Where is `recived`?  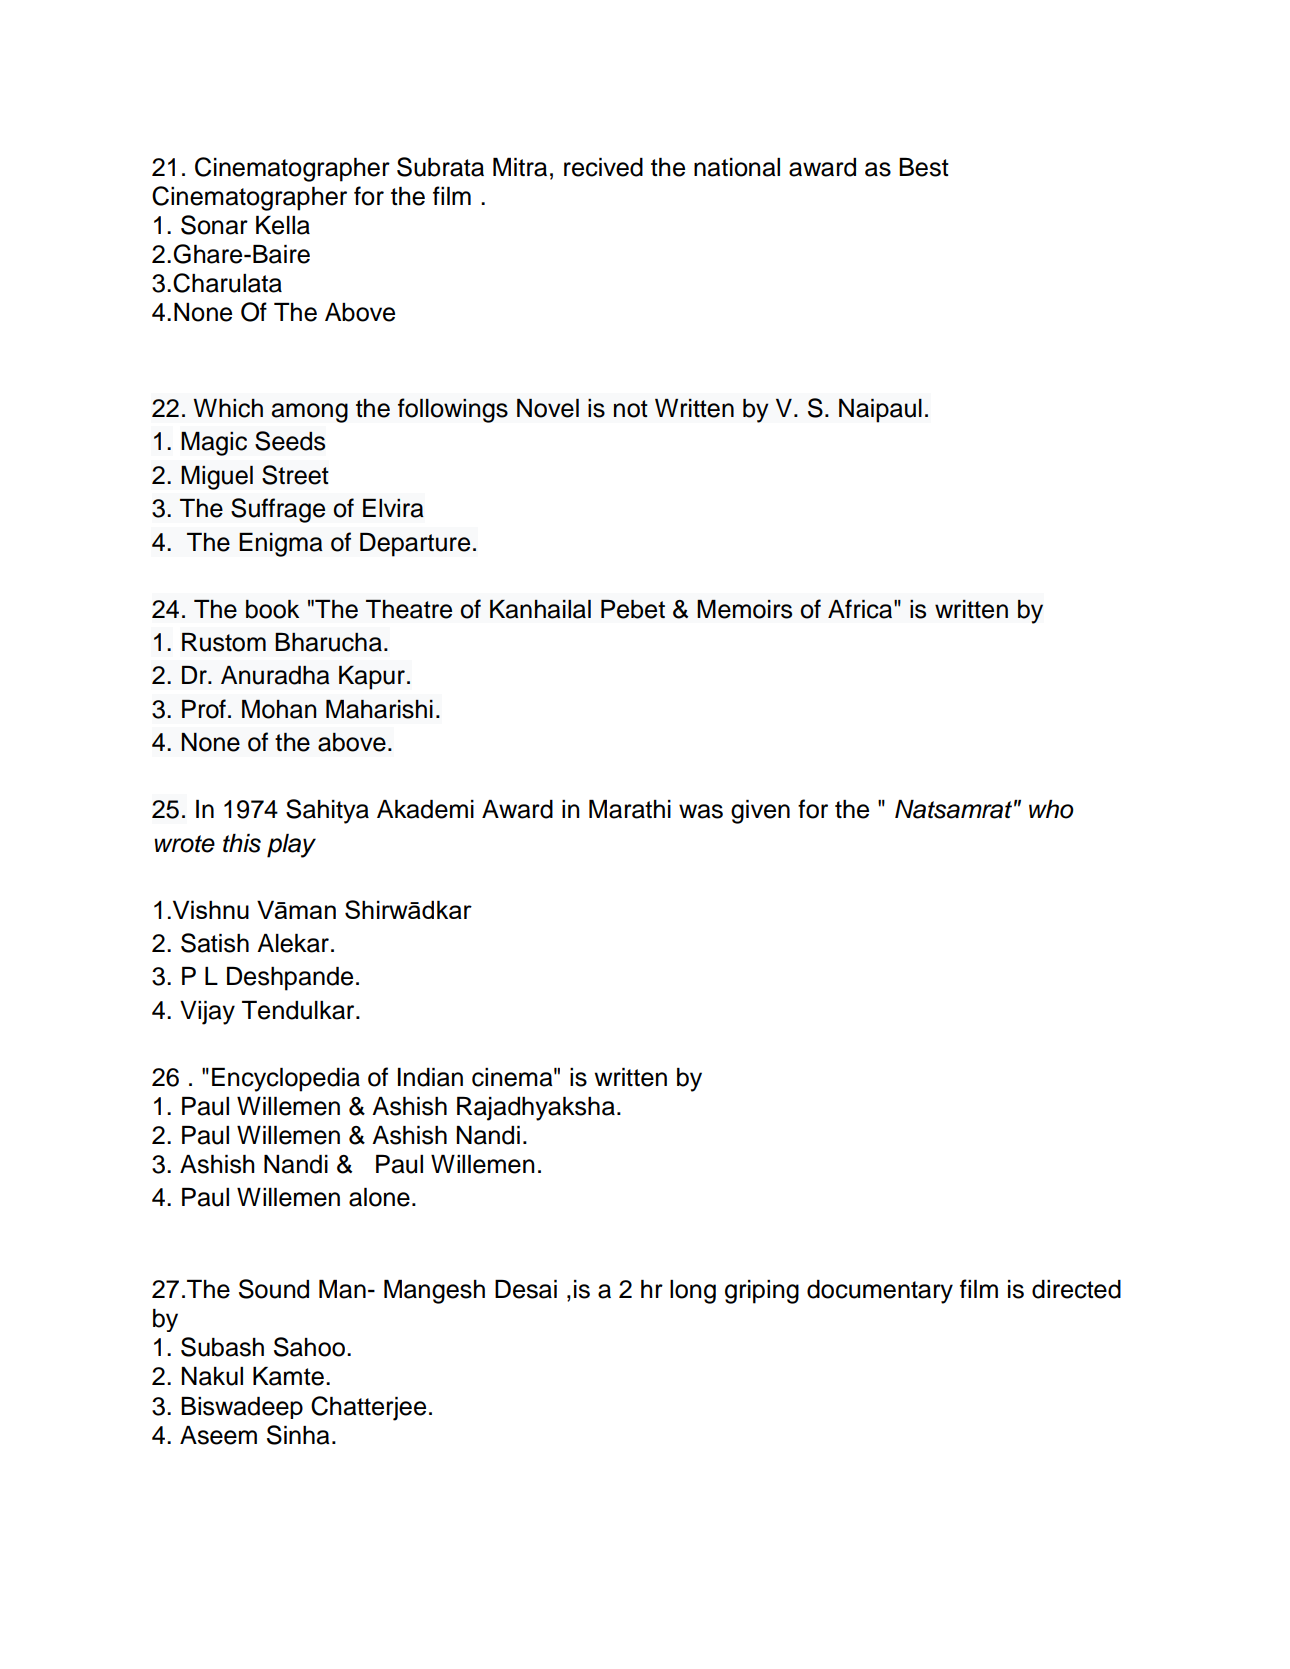 recived is located at coordinates (603, 167).
